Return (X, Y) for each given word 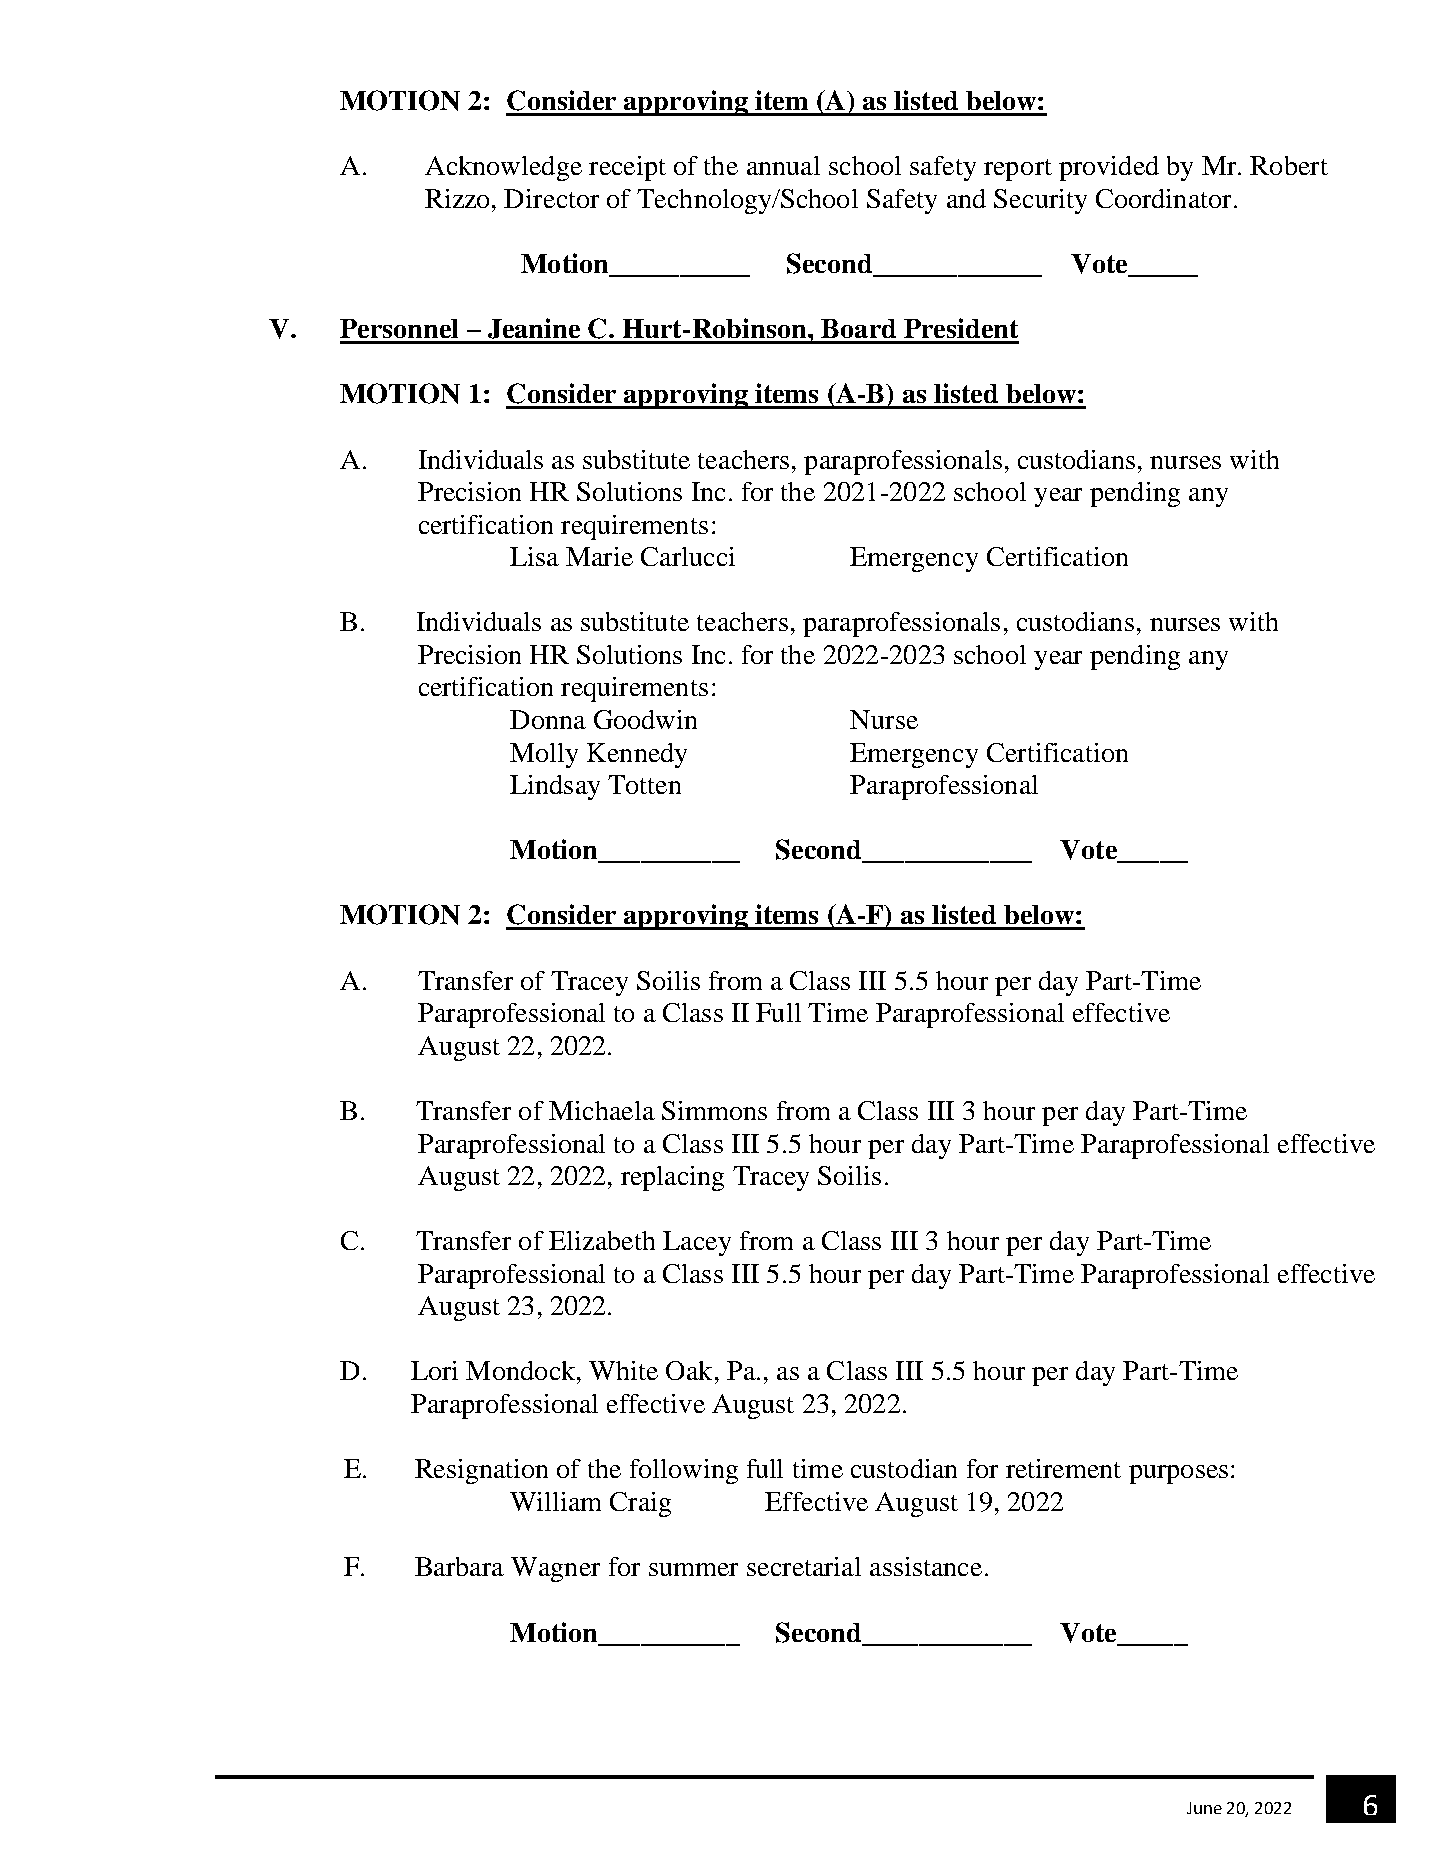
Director (551, 198)
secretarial (804, 1566)
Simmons (714, 1110)
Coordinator (1163, 198)
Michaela (602, 1110)
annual (783, 165)
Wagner (555, 1569)
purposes (1178, 1474)
